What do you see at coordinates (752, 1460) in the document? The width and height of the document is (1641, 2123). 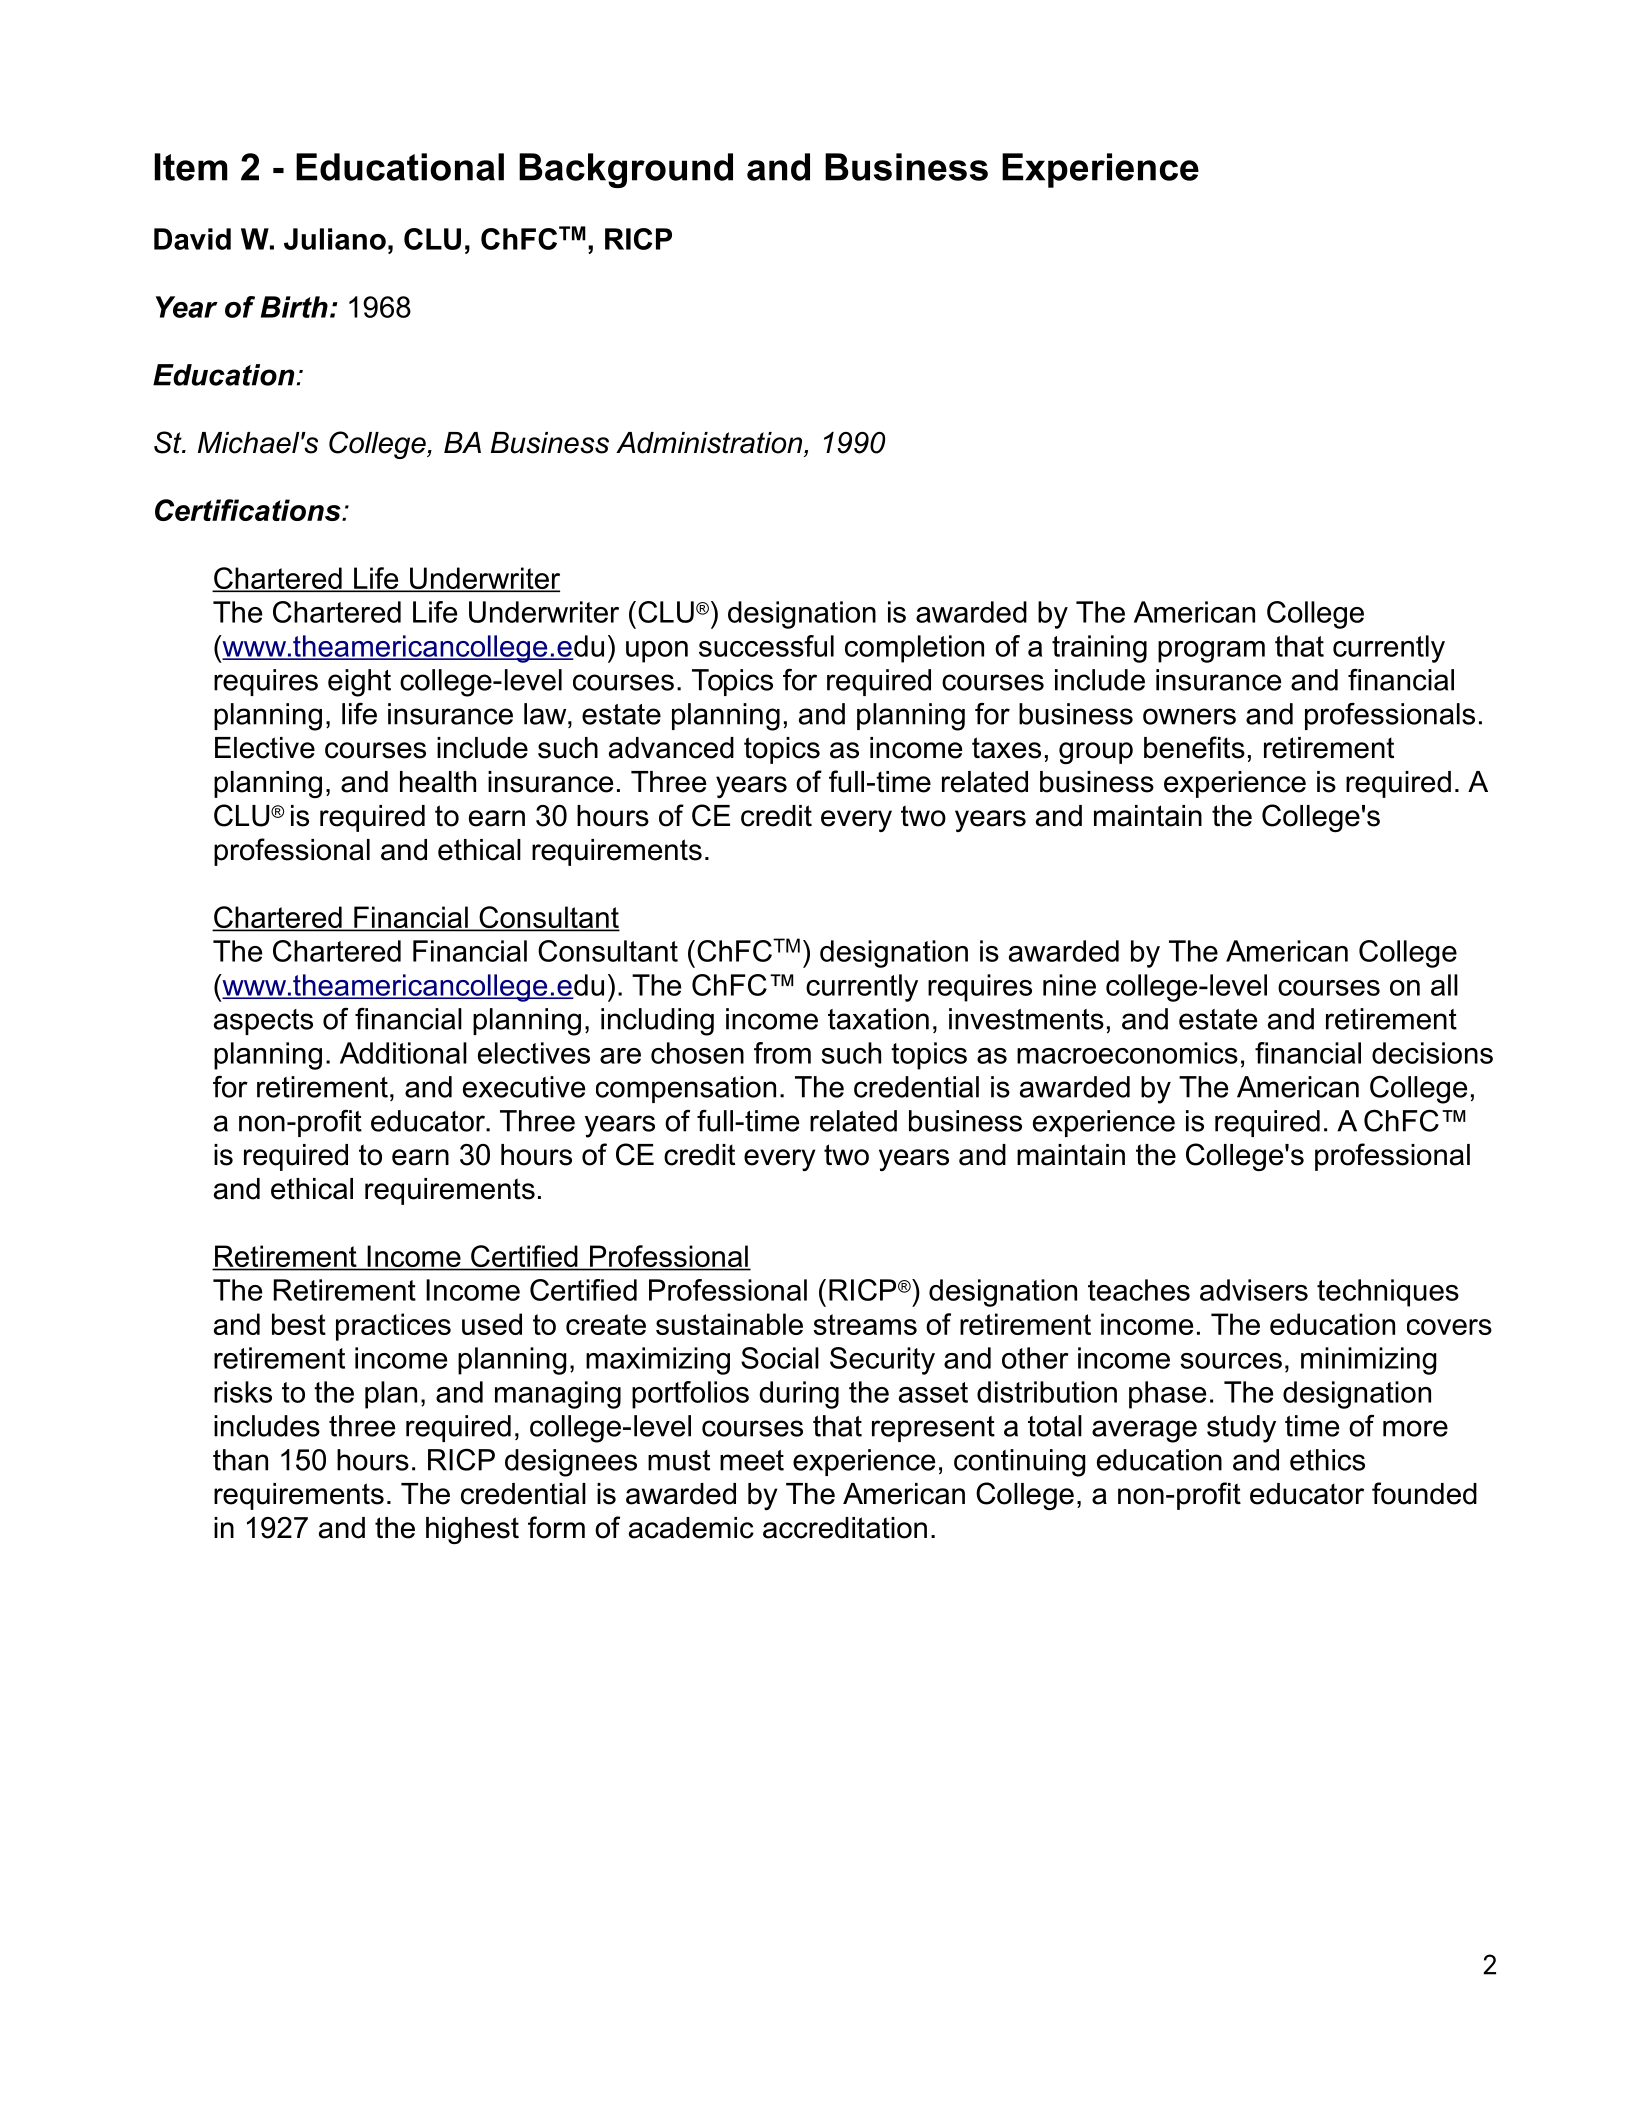 I see `meet` at bounding box center [752, 1460].
